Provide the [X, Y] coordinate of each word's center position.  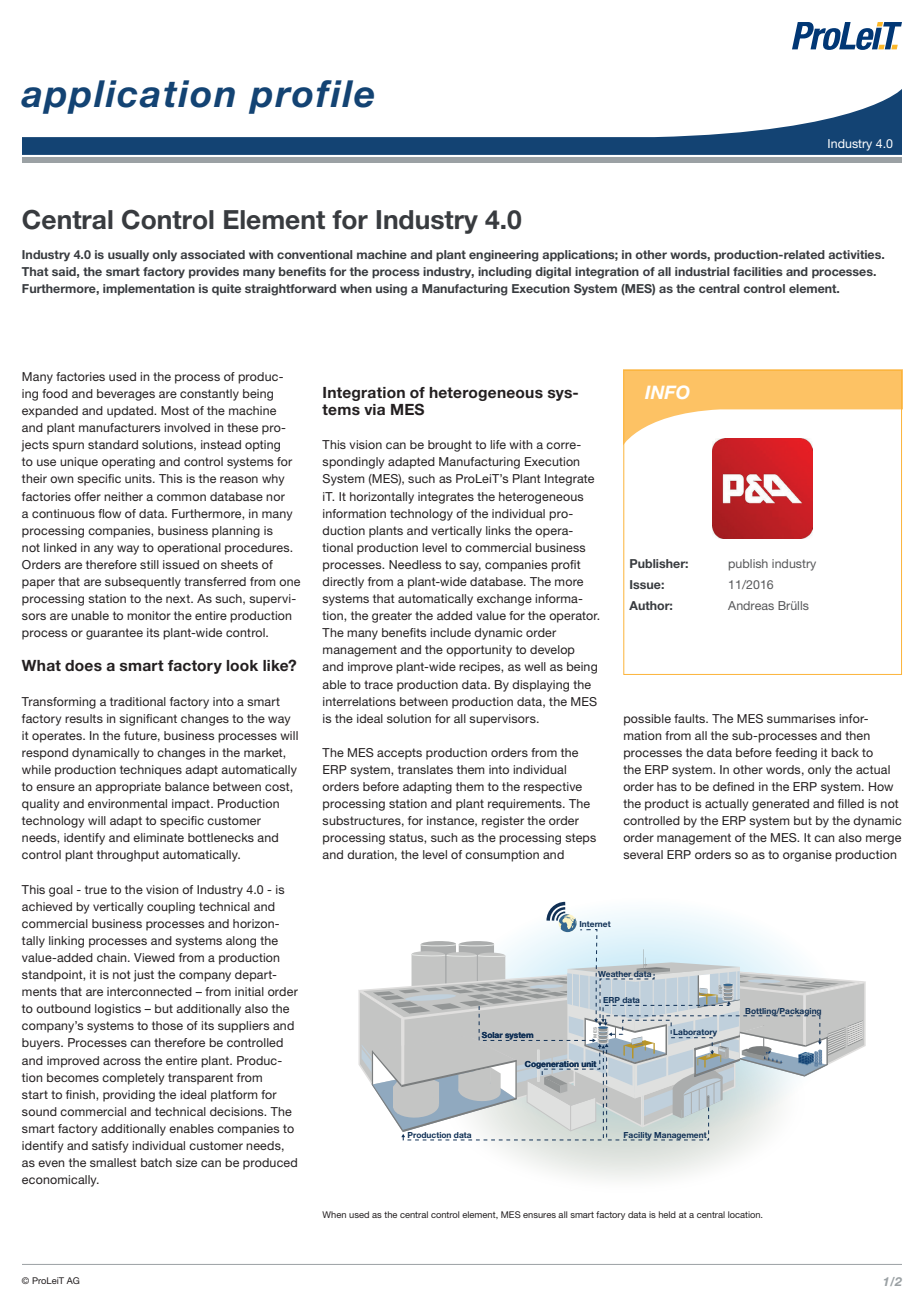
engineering [504, 256]
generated [780, 805]
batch [156, 1162]
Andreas [751, 605]
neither [123, 496]
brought [450, 446]
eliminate [158, 837]
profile [311, 97]
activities [856, 254]
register [503, 822]
